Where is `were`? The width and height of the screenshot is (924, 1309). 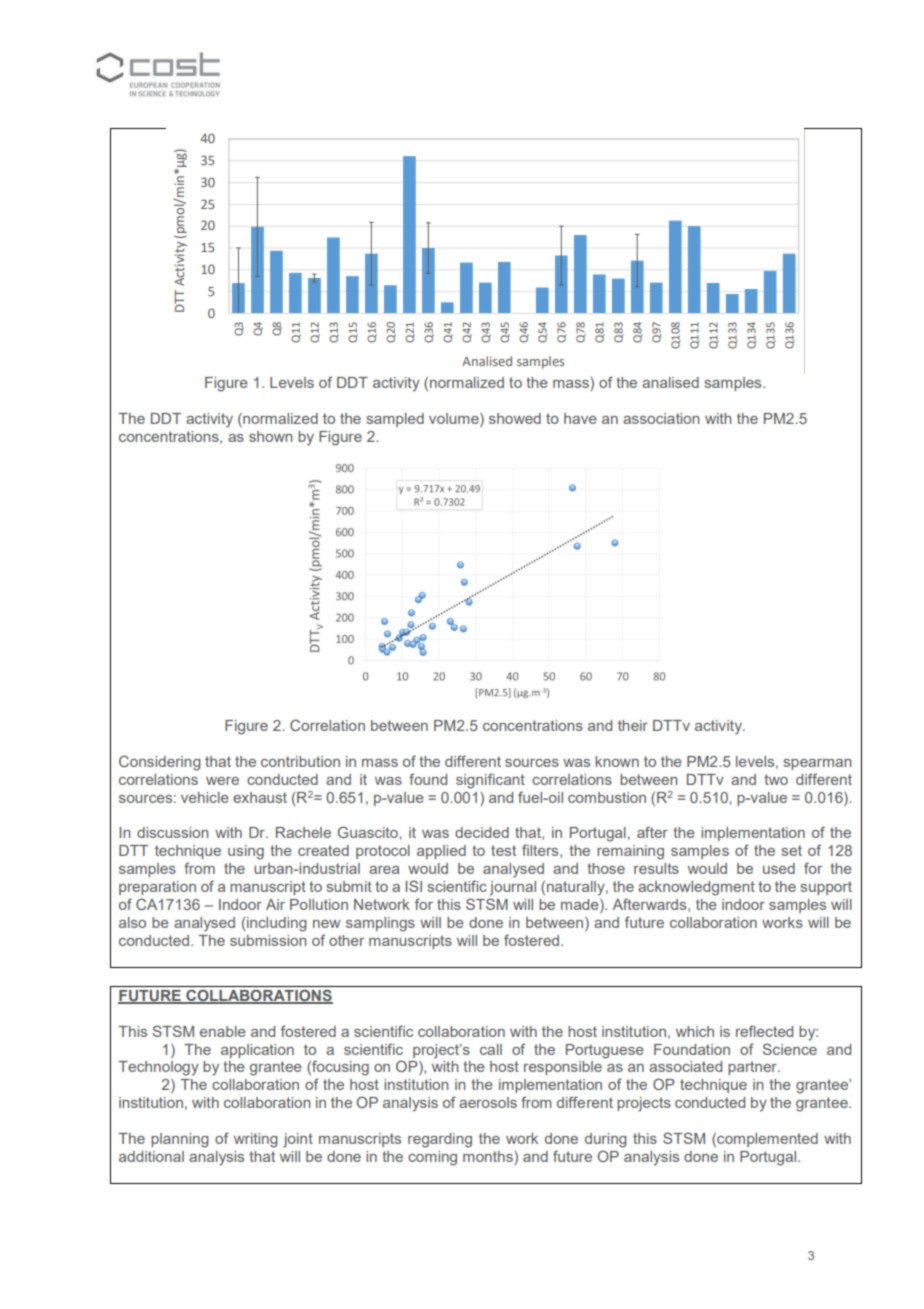
were is located at coordinates (222, 781).
